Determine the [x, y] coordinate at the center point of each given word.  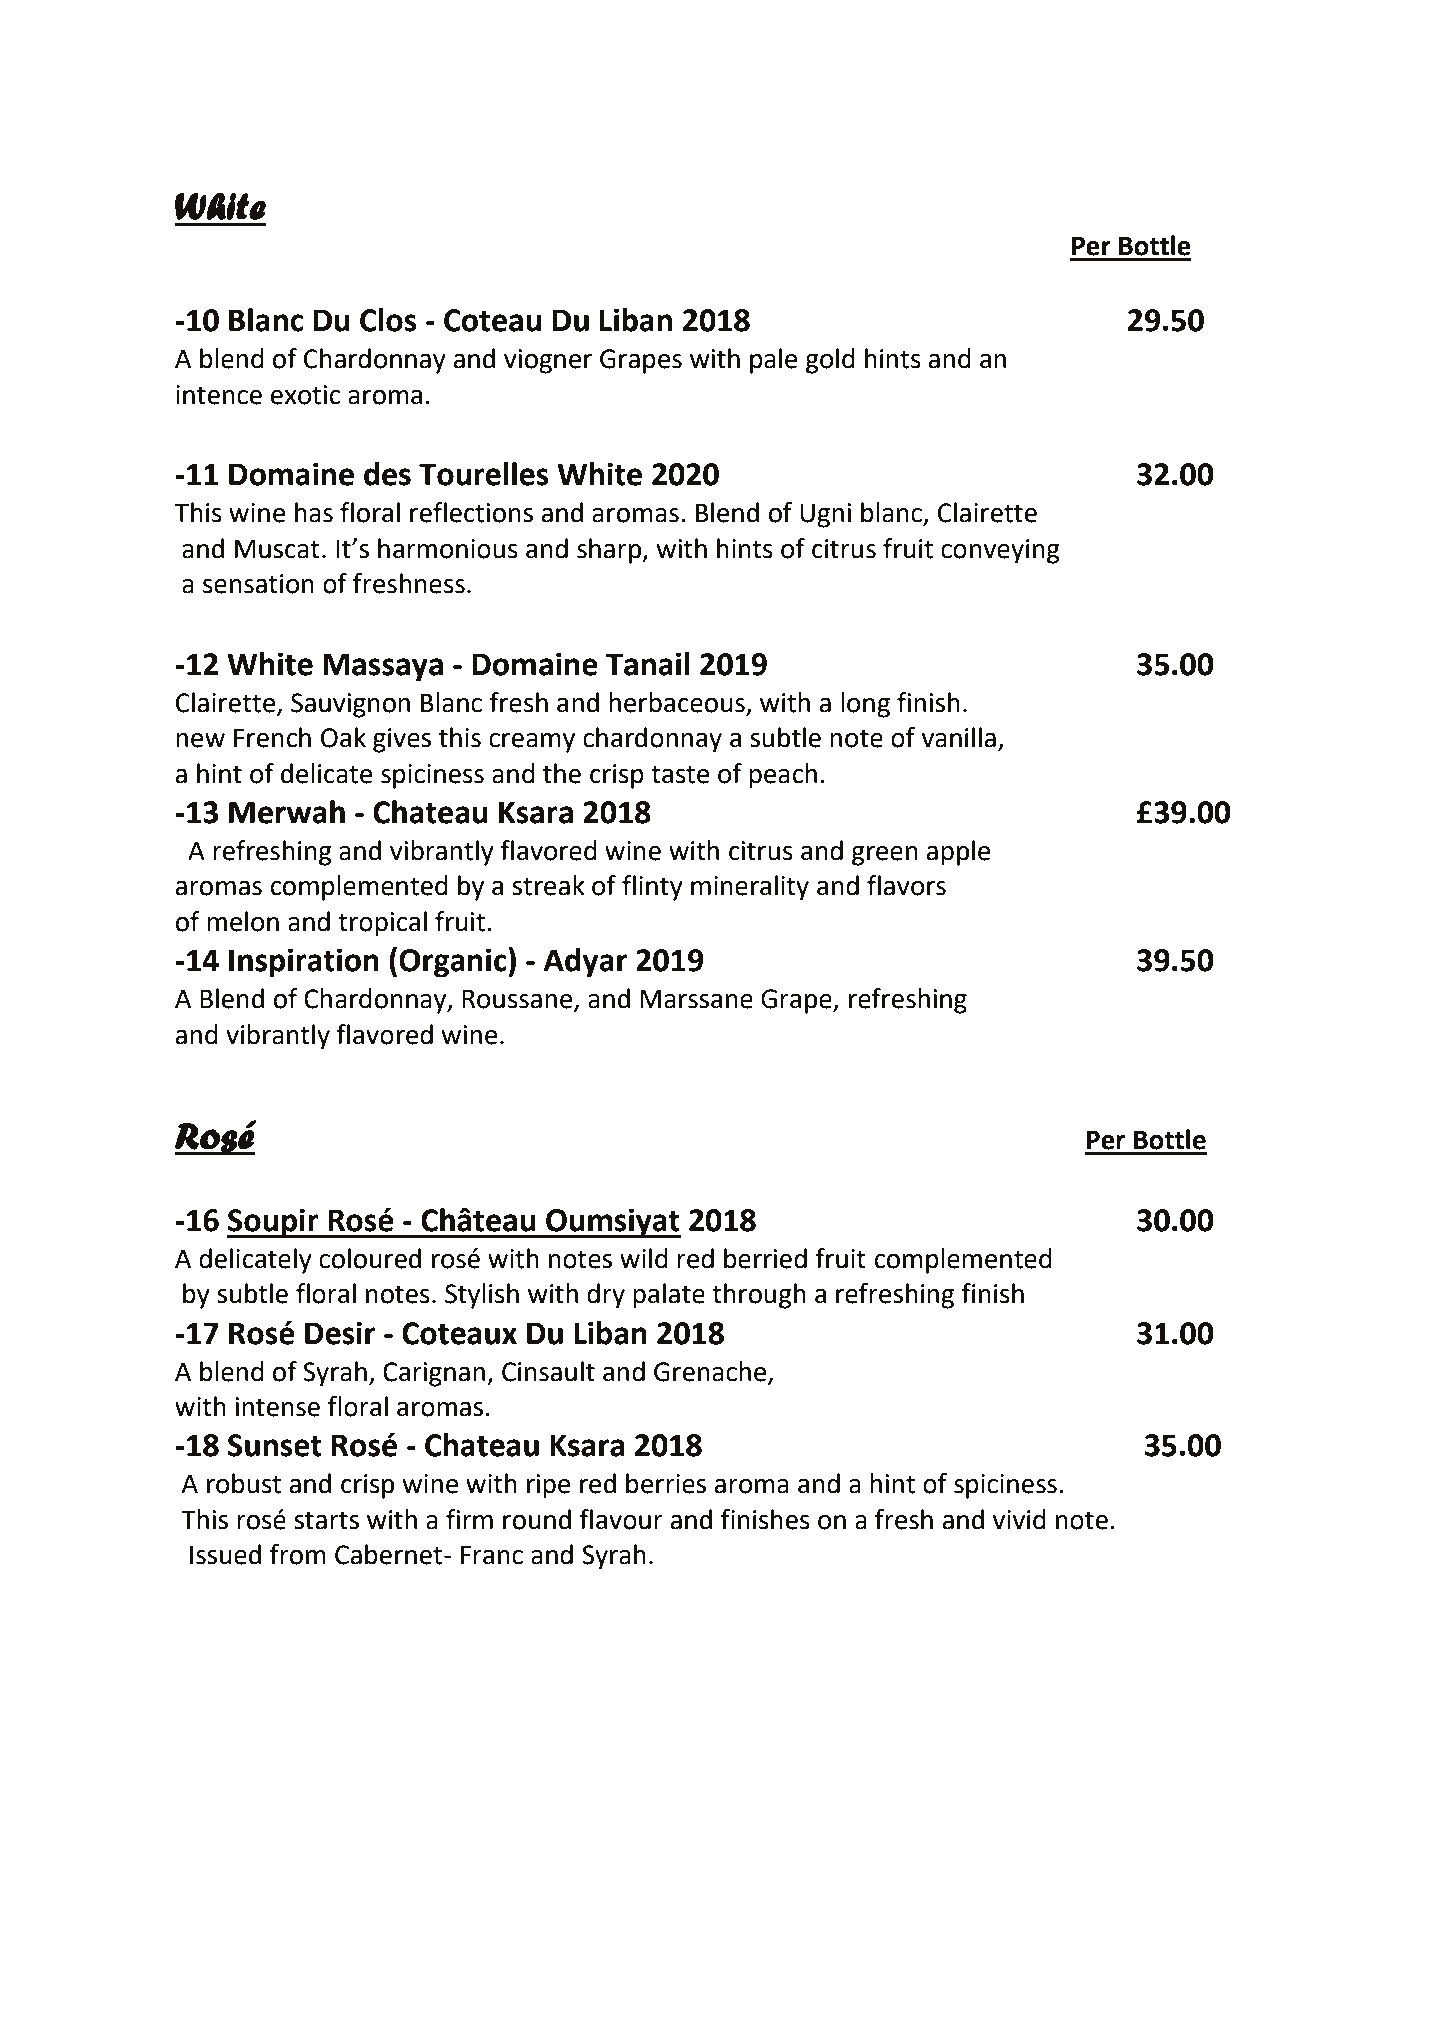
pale [774, 361]
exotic [305, 395]
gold [830, 361]
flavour [621, 1519]
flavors [906, 885]
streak [548, 885]
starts [326, 1520]
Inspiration [304, 963]
